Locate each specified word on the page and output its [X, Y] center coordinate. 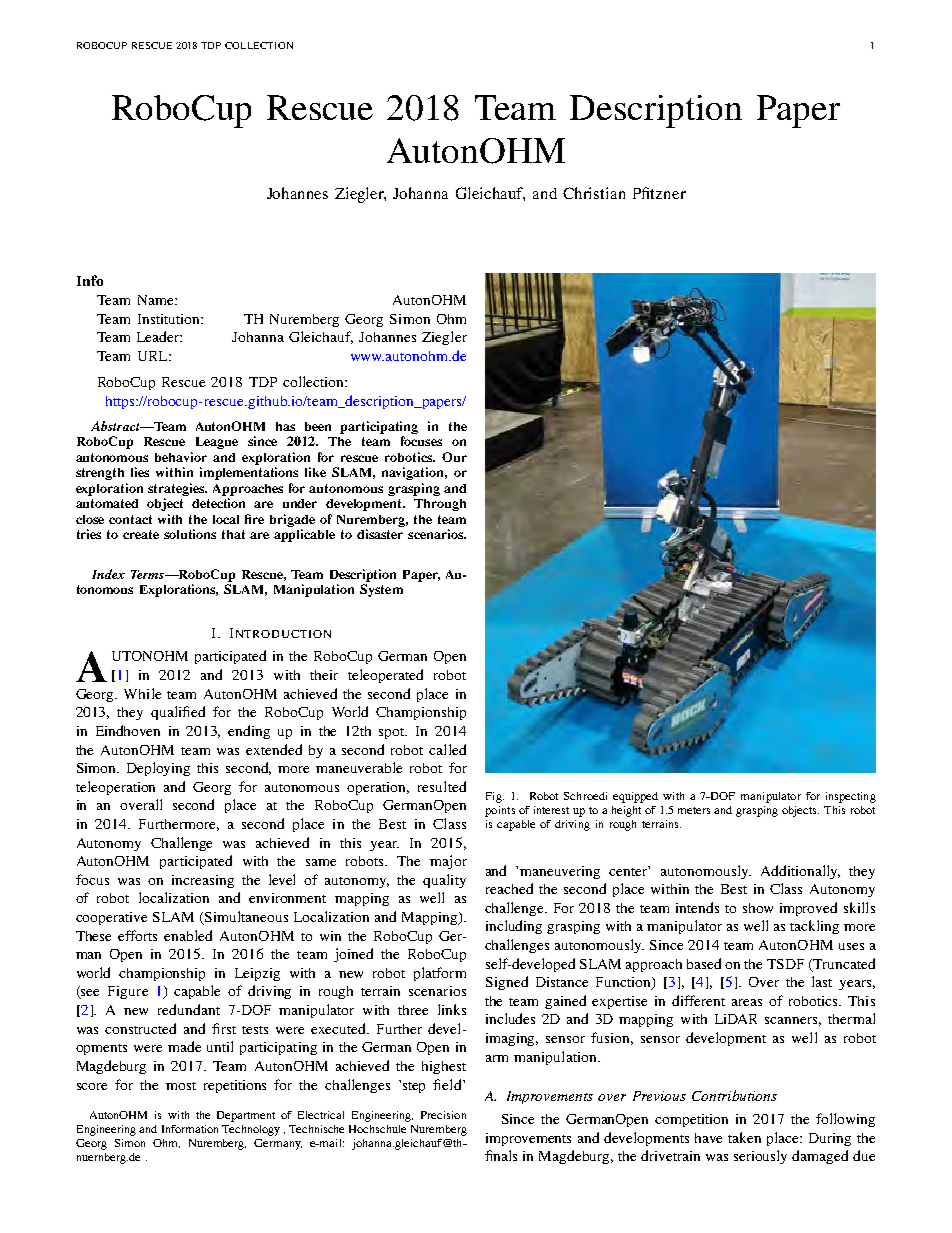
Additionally [800, 872]
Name [157, 300]
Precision [443, 1115]
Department [246, 1116]
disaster [380, 534]
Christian [594, 193]
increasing [203, 881]
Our [454, 457]
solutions [190, 534]
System [381, 590]
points [500, 811]
